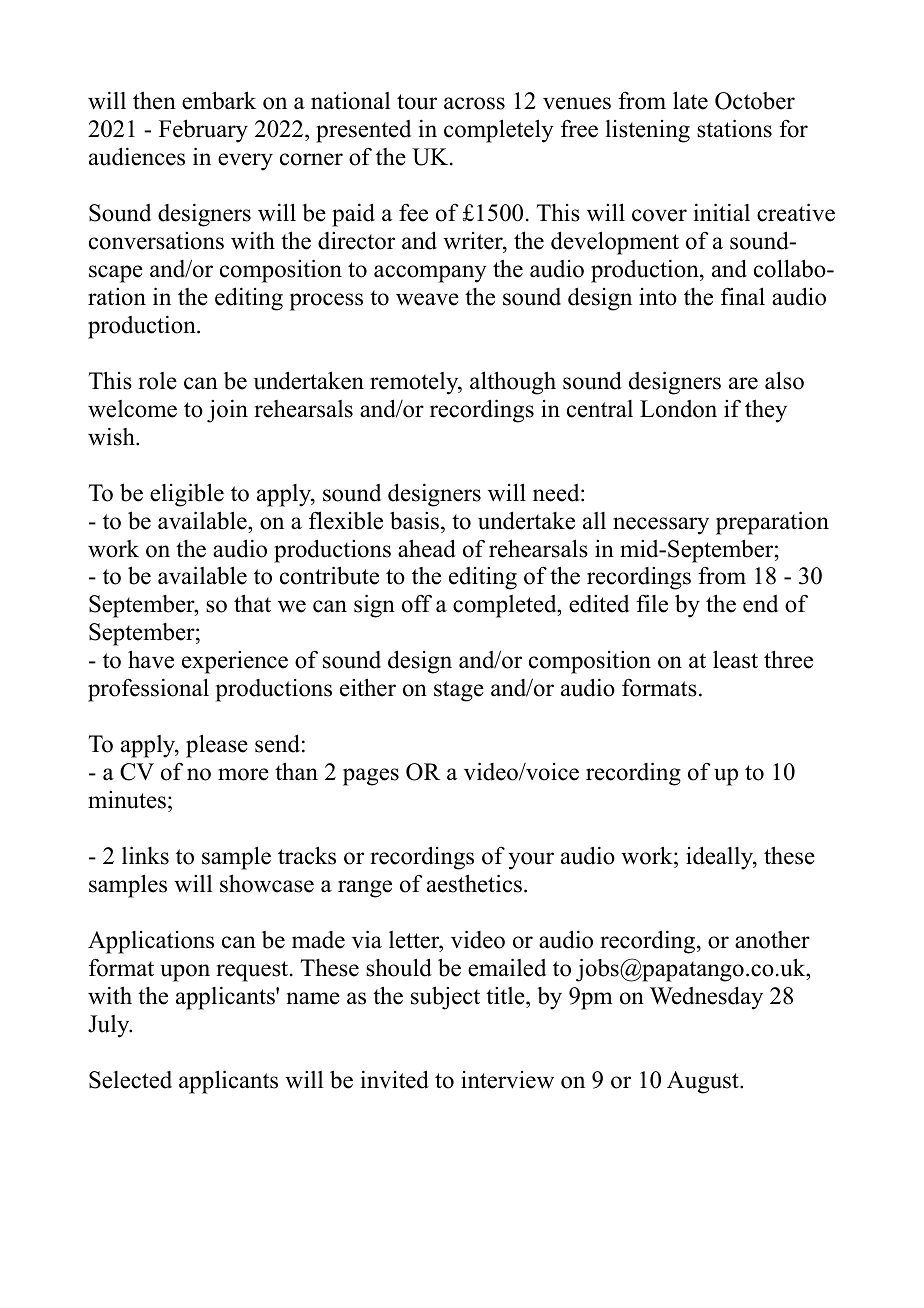 The height and width of the screenshot is (1308, 924). Describe the element at coordinates (734, 128) in the screenshot. I see `stations` at that location.
